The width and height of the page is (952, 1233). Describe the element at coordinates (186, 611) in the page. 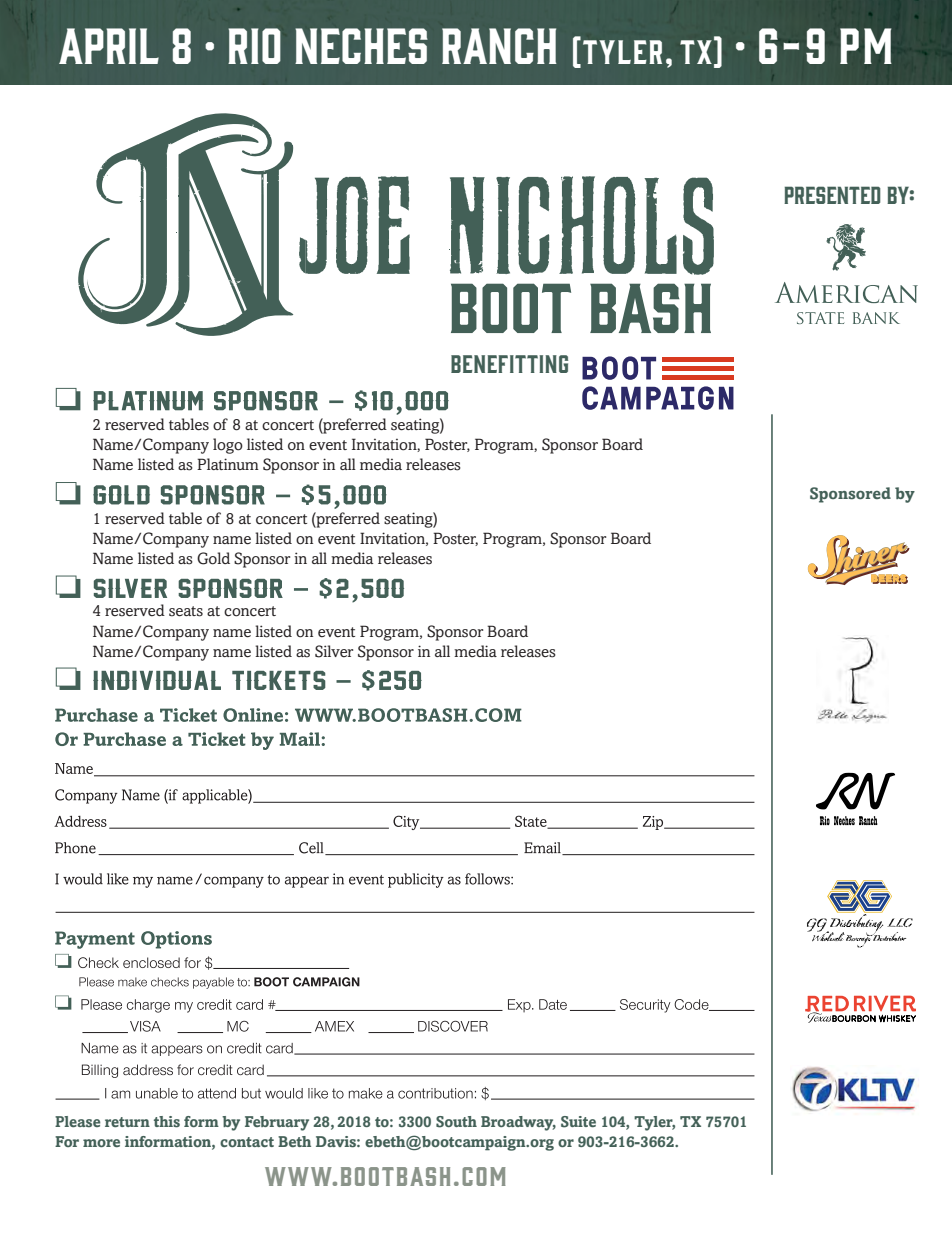

I see `seats` at that location.
